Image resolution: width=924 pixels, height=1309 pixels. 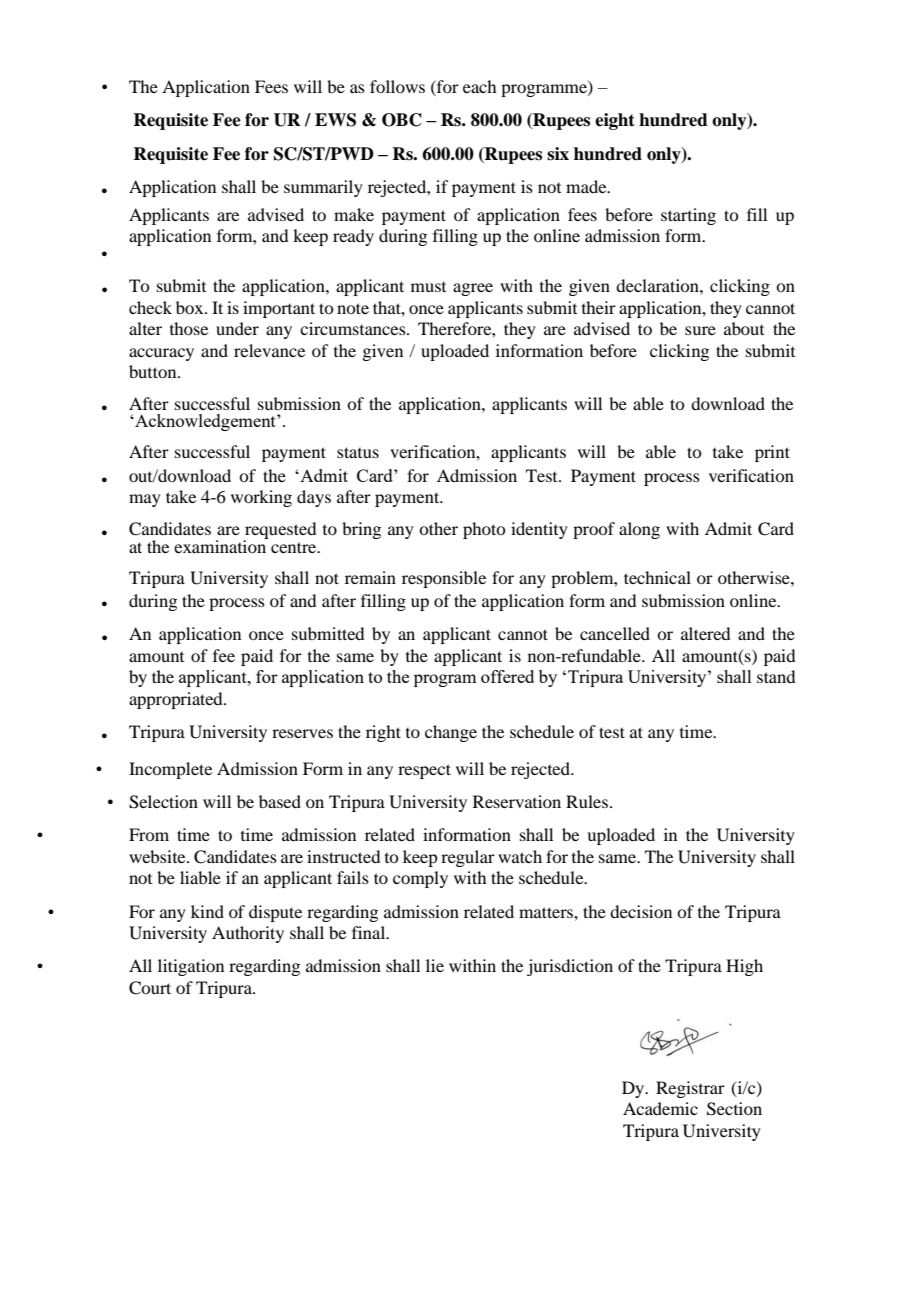 I want to click on Court, so click(x=150, y=988).
